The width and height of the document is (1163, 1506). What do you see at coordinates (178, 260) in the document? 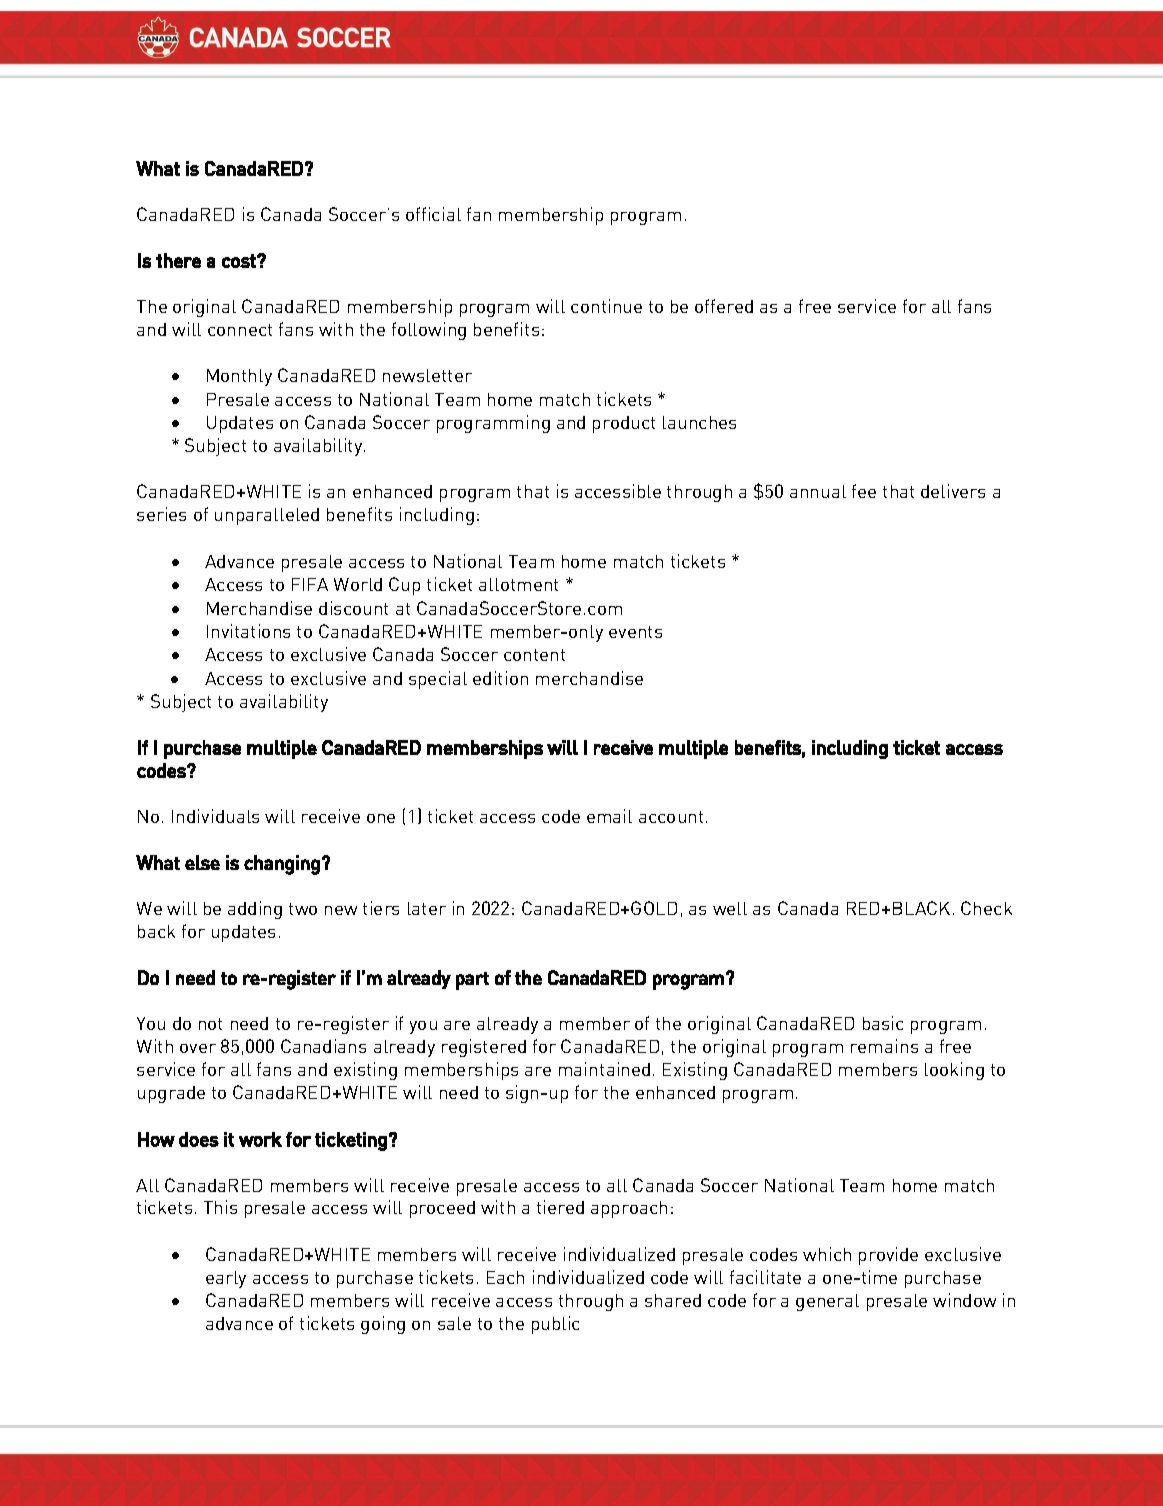
I see `there` at bounding box center [178, 260].
